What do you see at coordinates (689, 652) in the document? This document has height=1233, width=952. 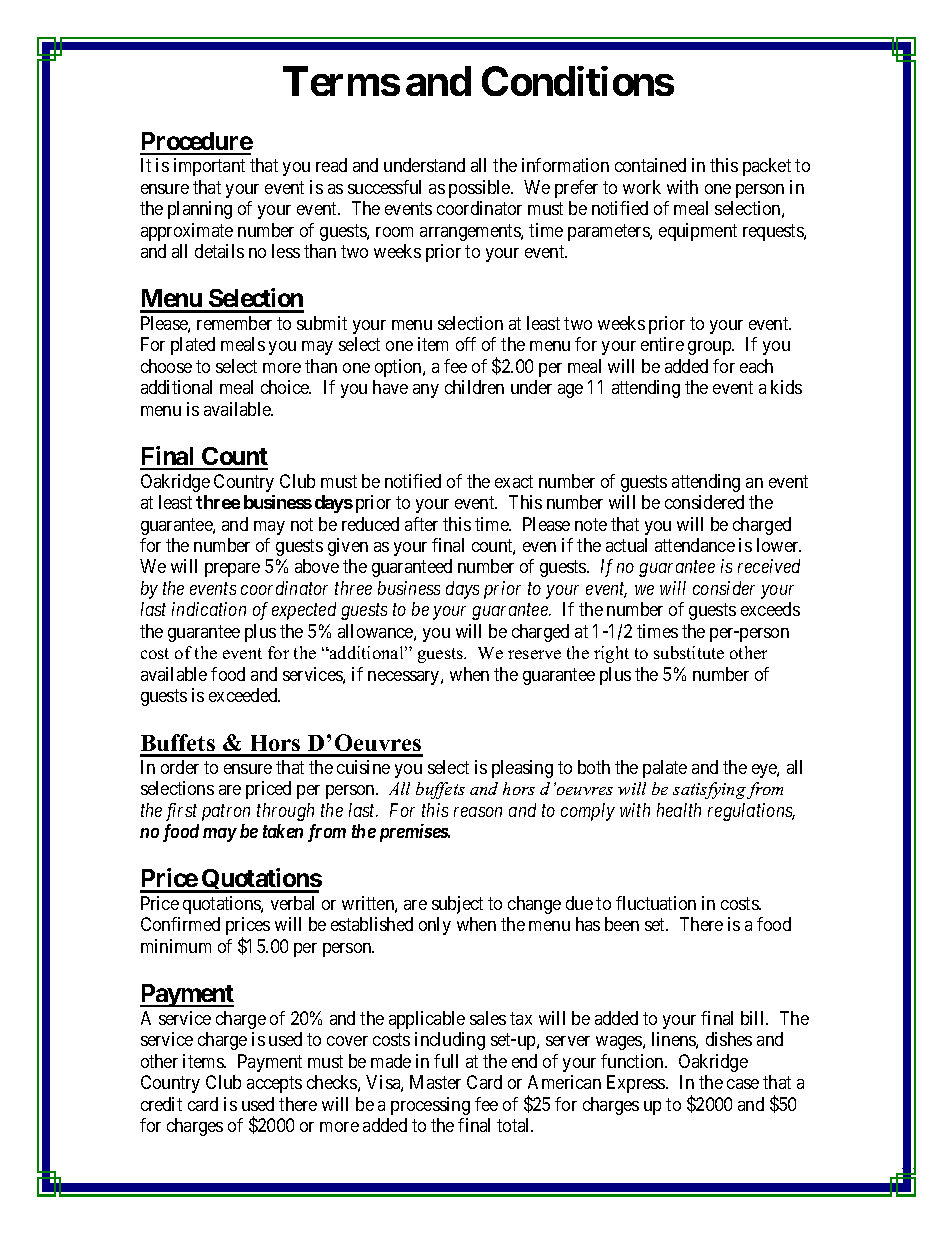 I see `substitute` at bounding box center [689, 652].
